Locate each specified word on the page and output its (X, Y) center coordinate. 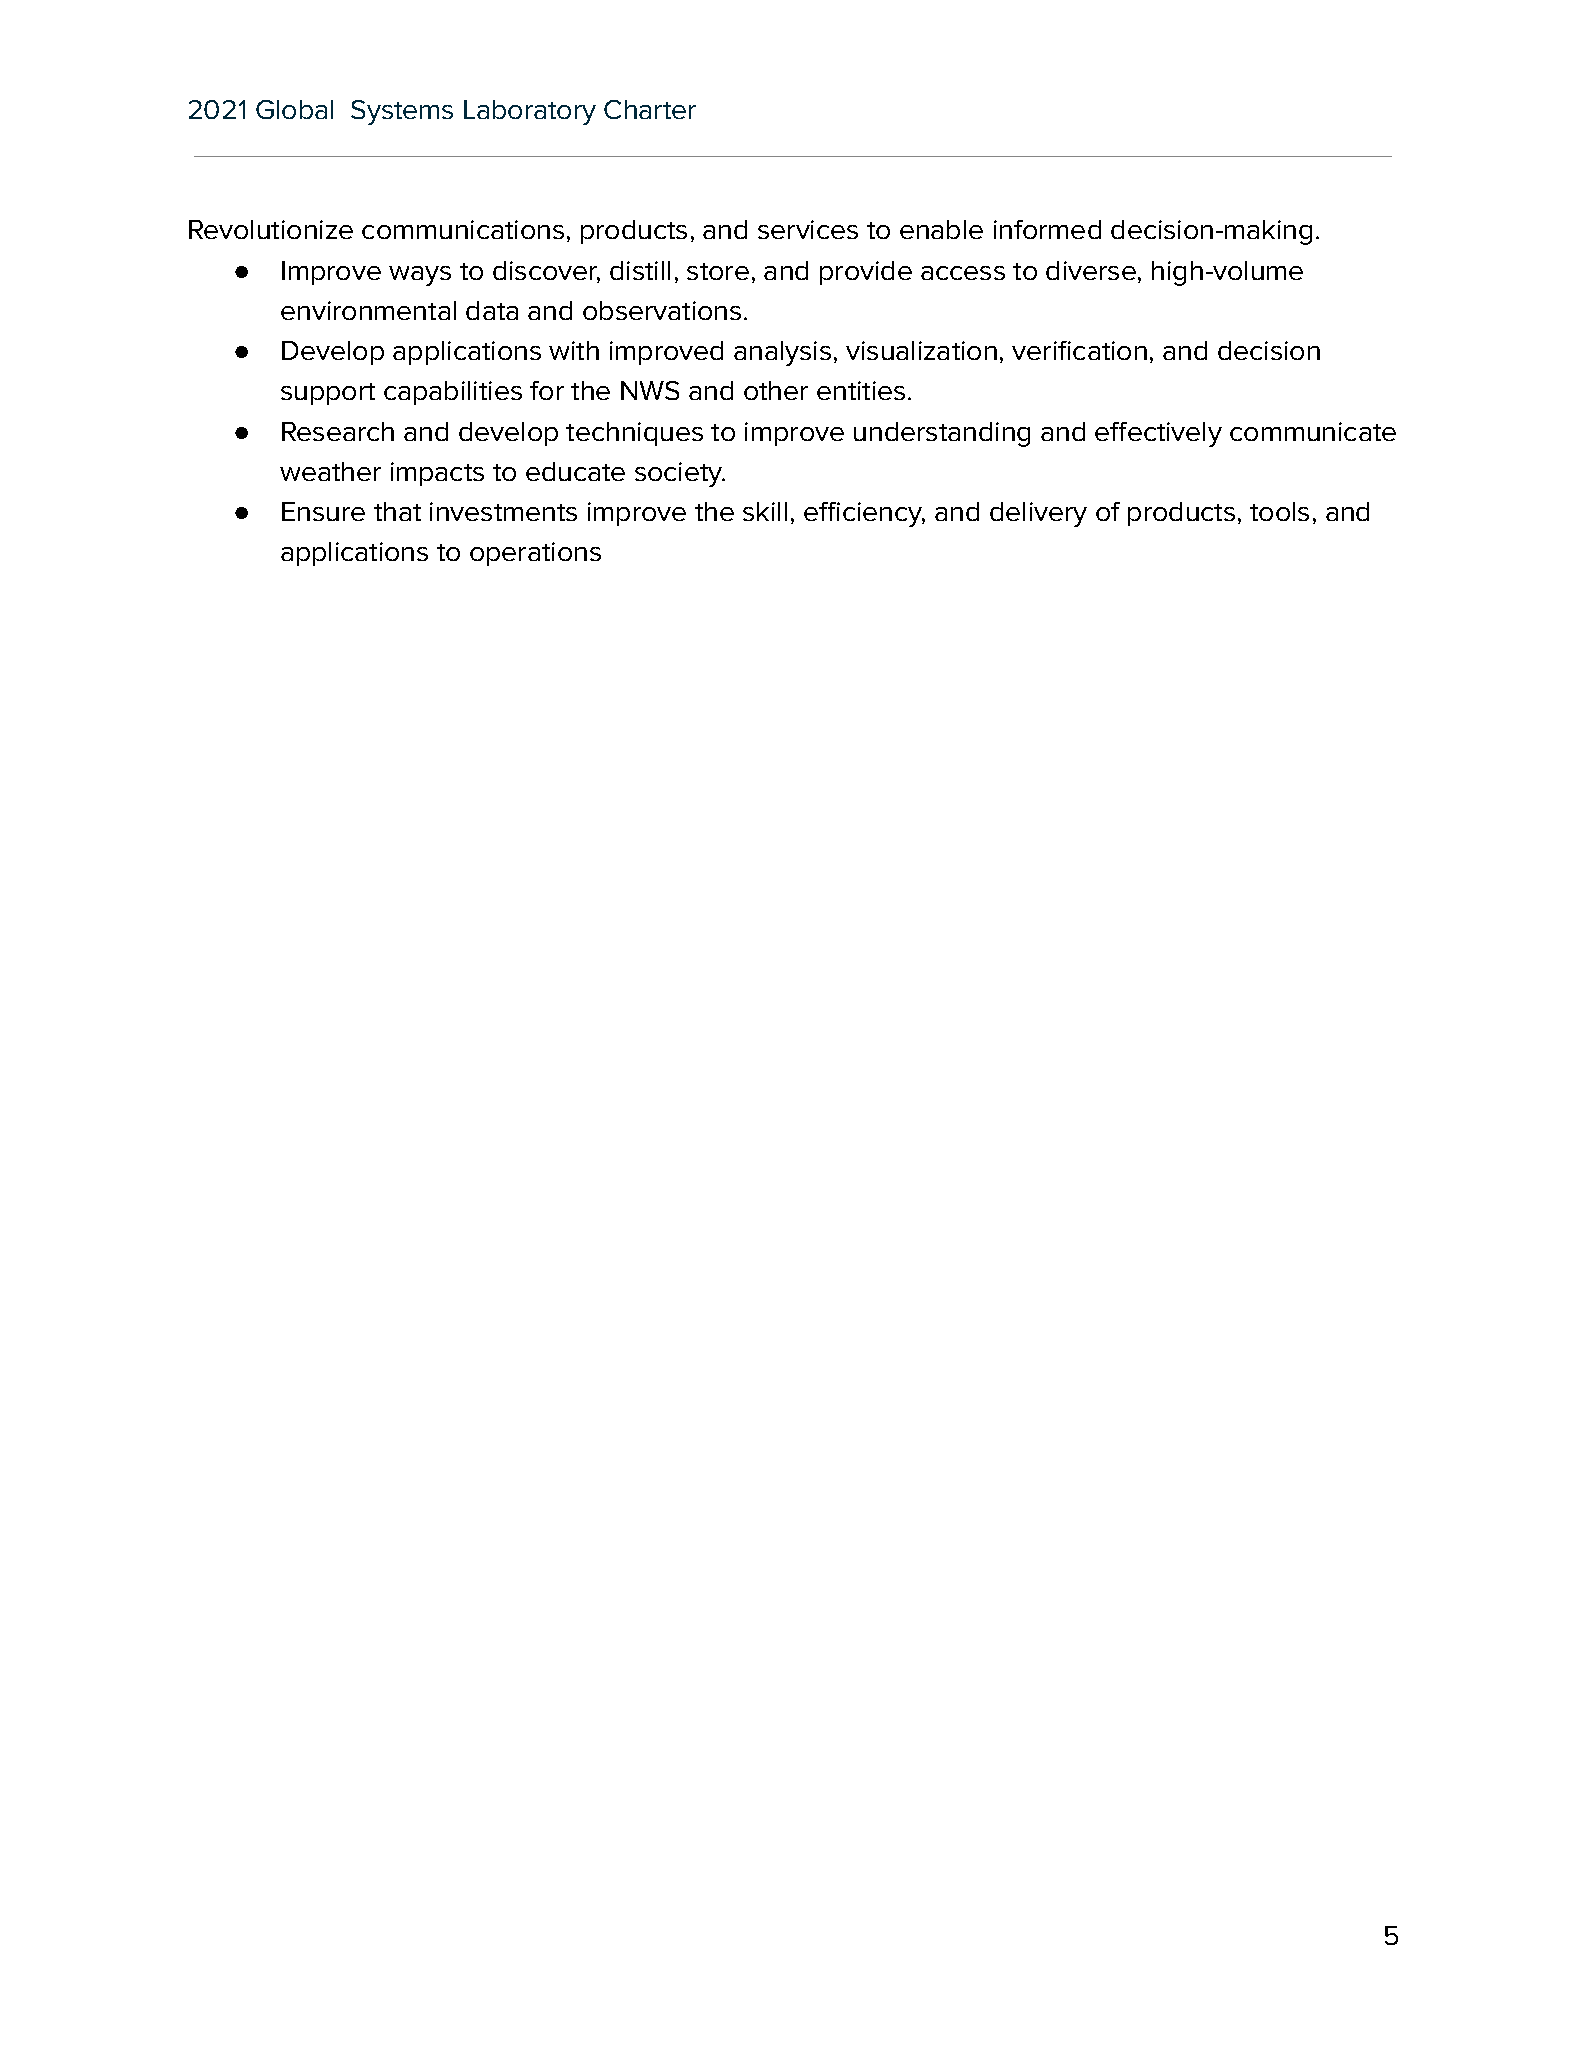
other (776, 390)
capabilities (453, 393)
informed (1047, 229)
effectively (1158, 434)
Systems (402, 112)
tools (1279, 511)
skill (765, 511)
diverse (1091, 270)
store (718, 271)
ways (420, 276)
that (397, 511)
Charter (650, 109)
